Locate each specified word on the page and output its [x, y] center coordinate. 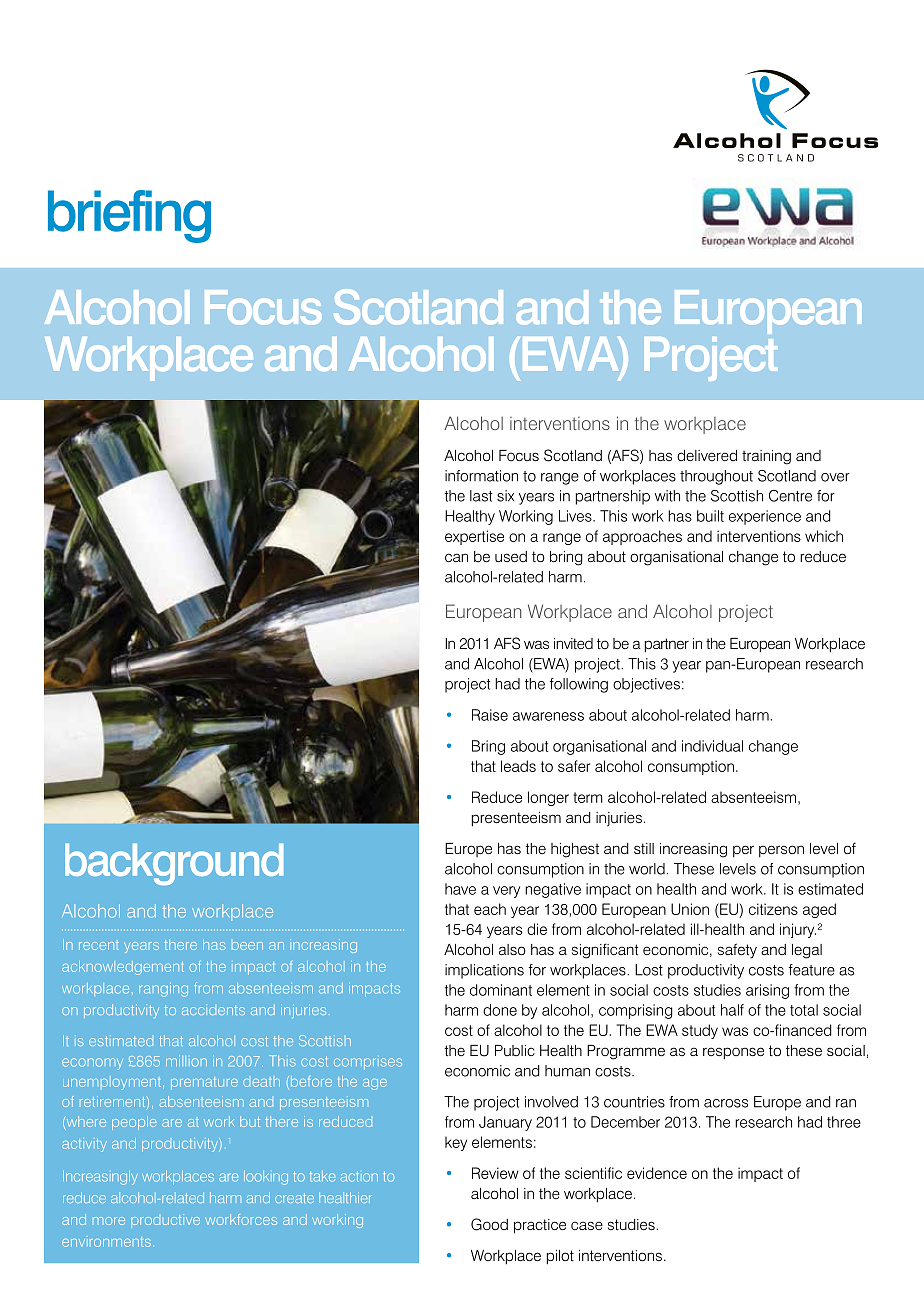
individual [712, 746]
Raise [490, 715]
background [174, 864]
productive [165, 1221]
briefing [129, 216]
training [766, 457]
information [481, 476]
